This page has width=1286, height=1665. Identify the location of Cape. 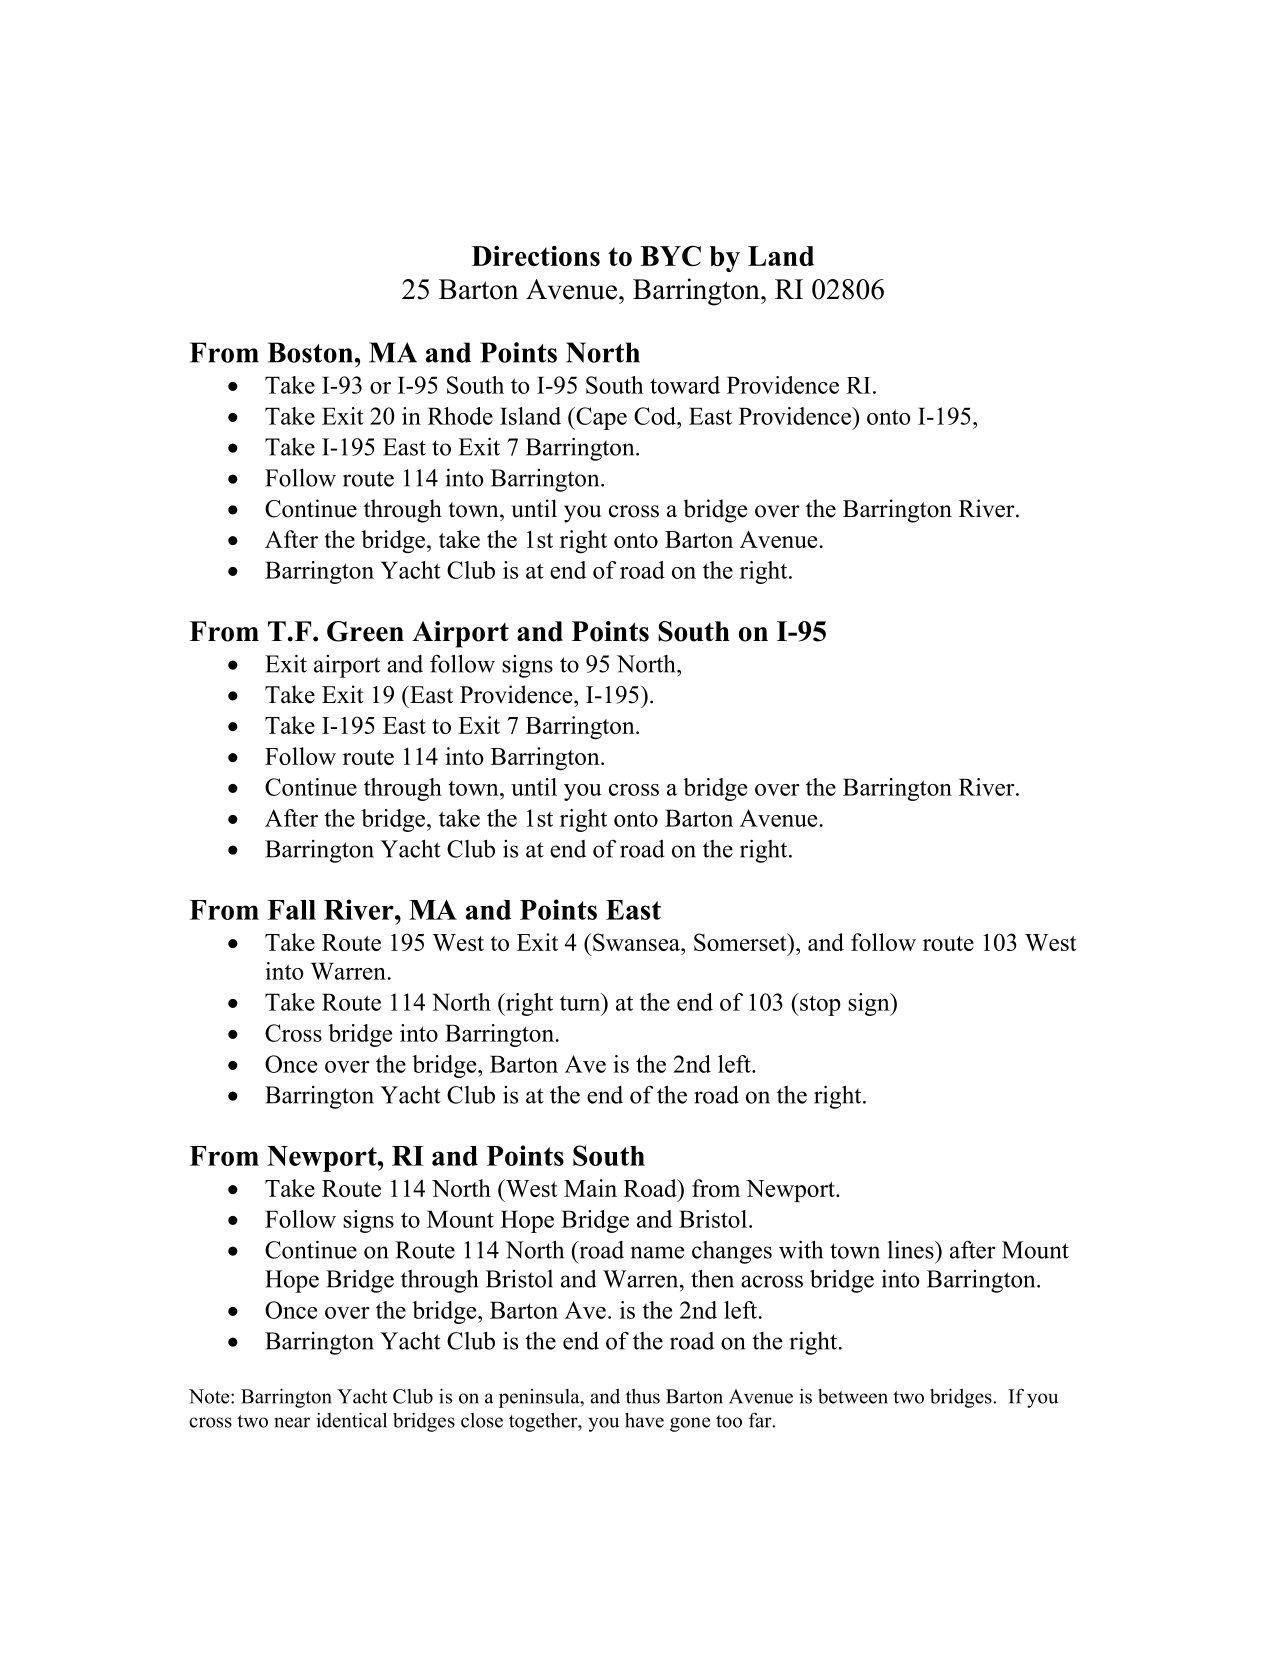
(600, 418).
